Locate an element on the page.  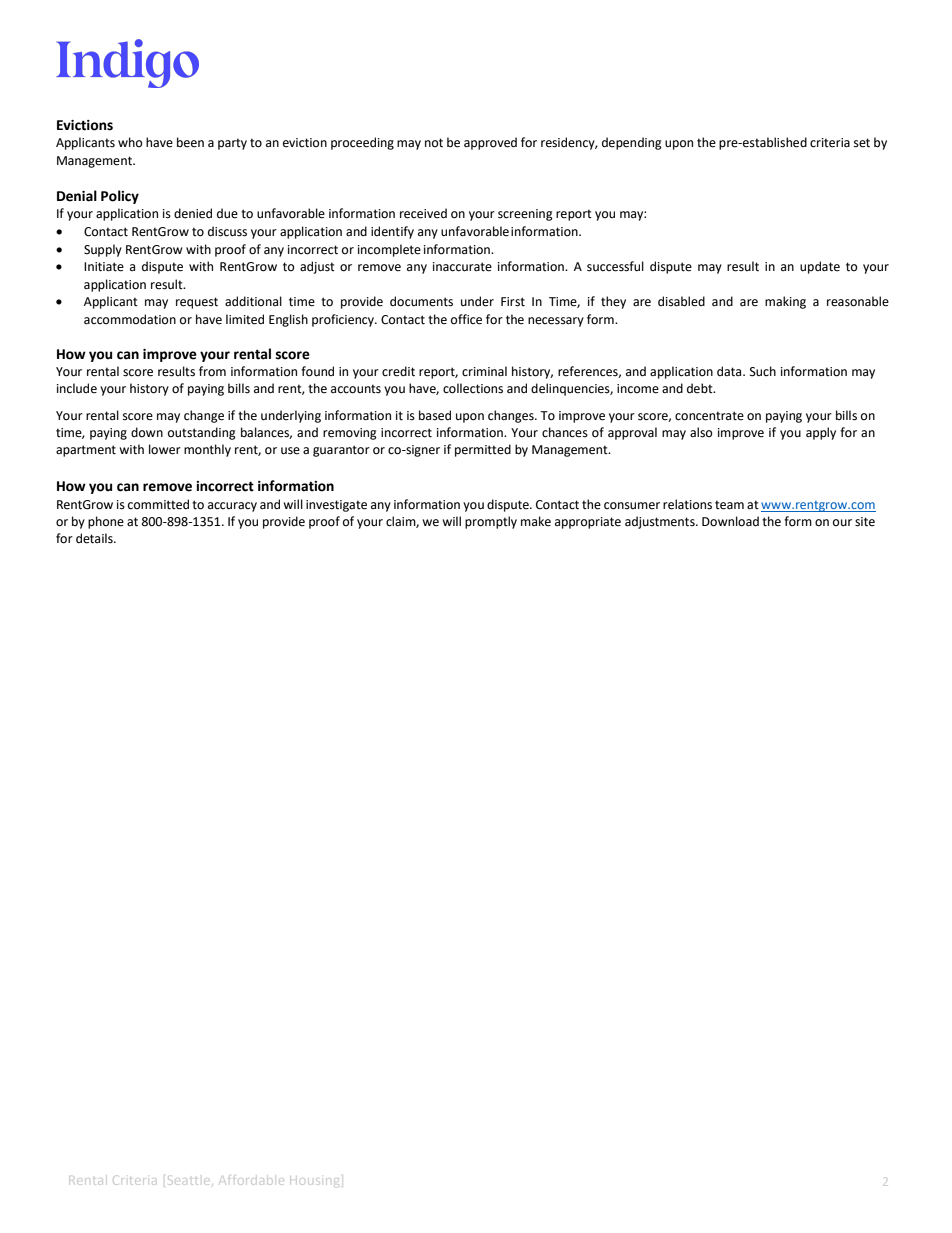
apply is located at coordinates (821, 433).
